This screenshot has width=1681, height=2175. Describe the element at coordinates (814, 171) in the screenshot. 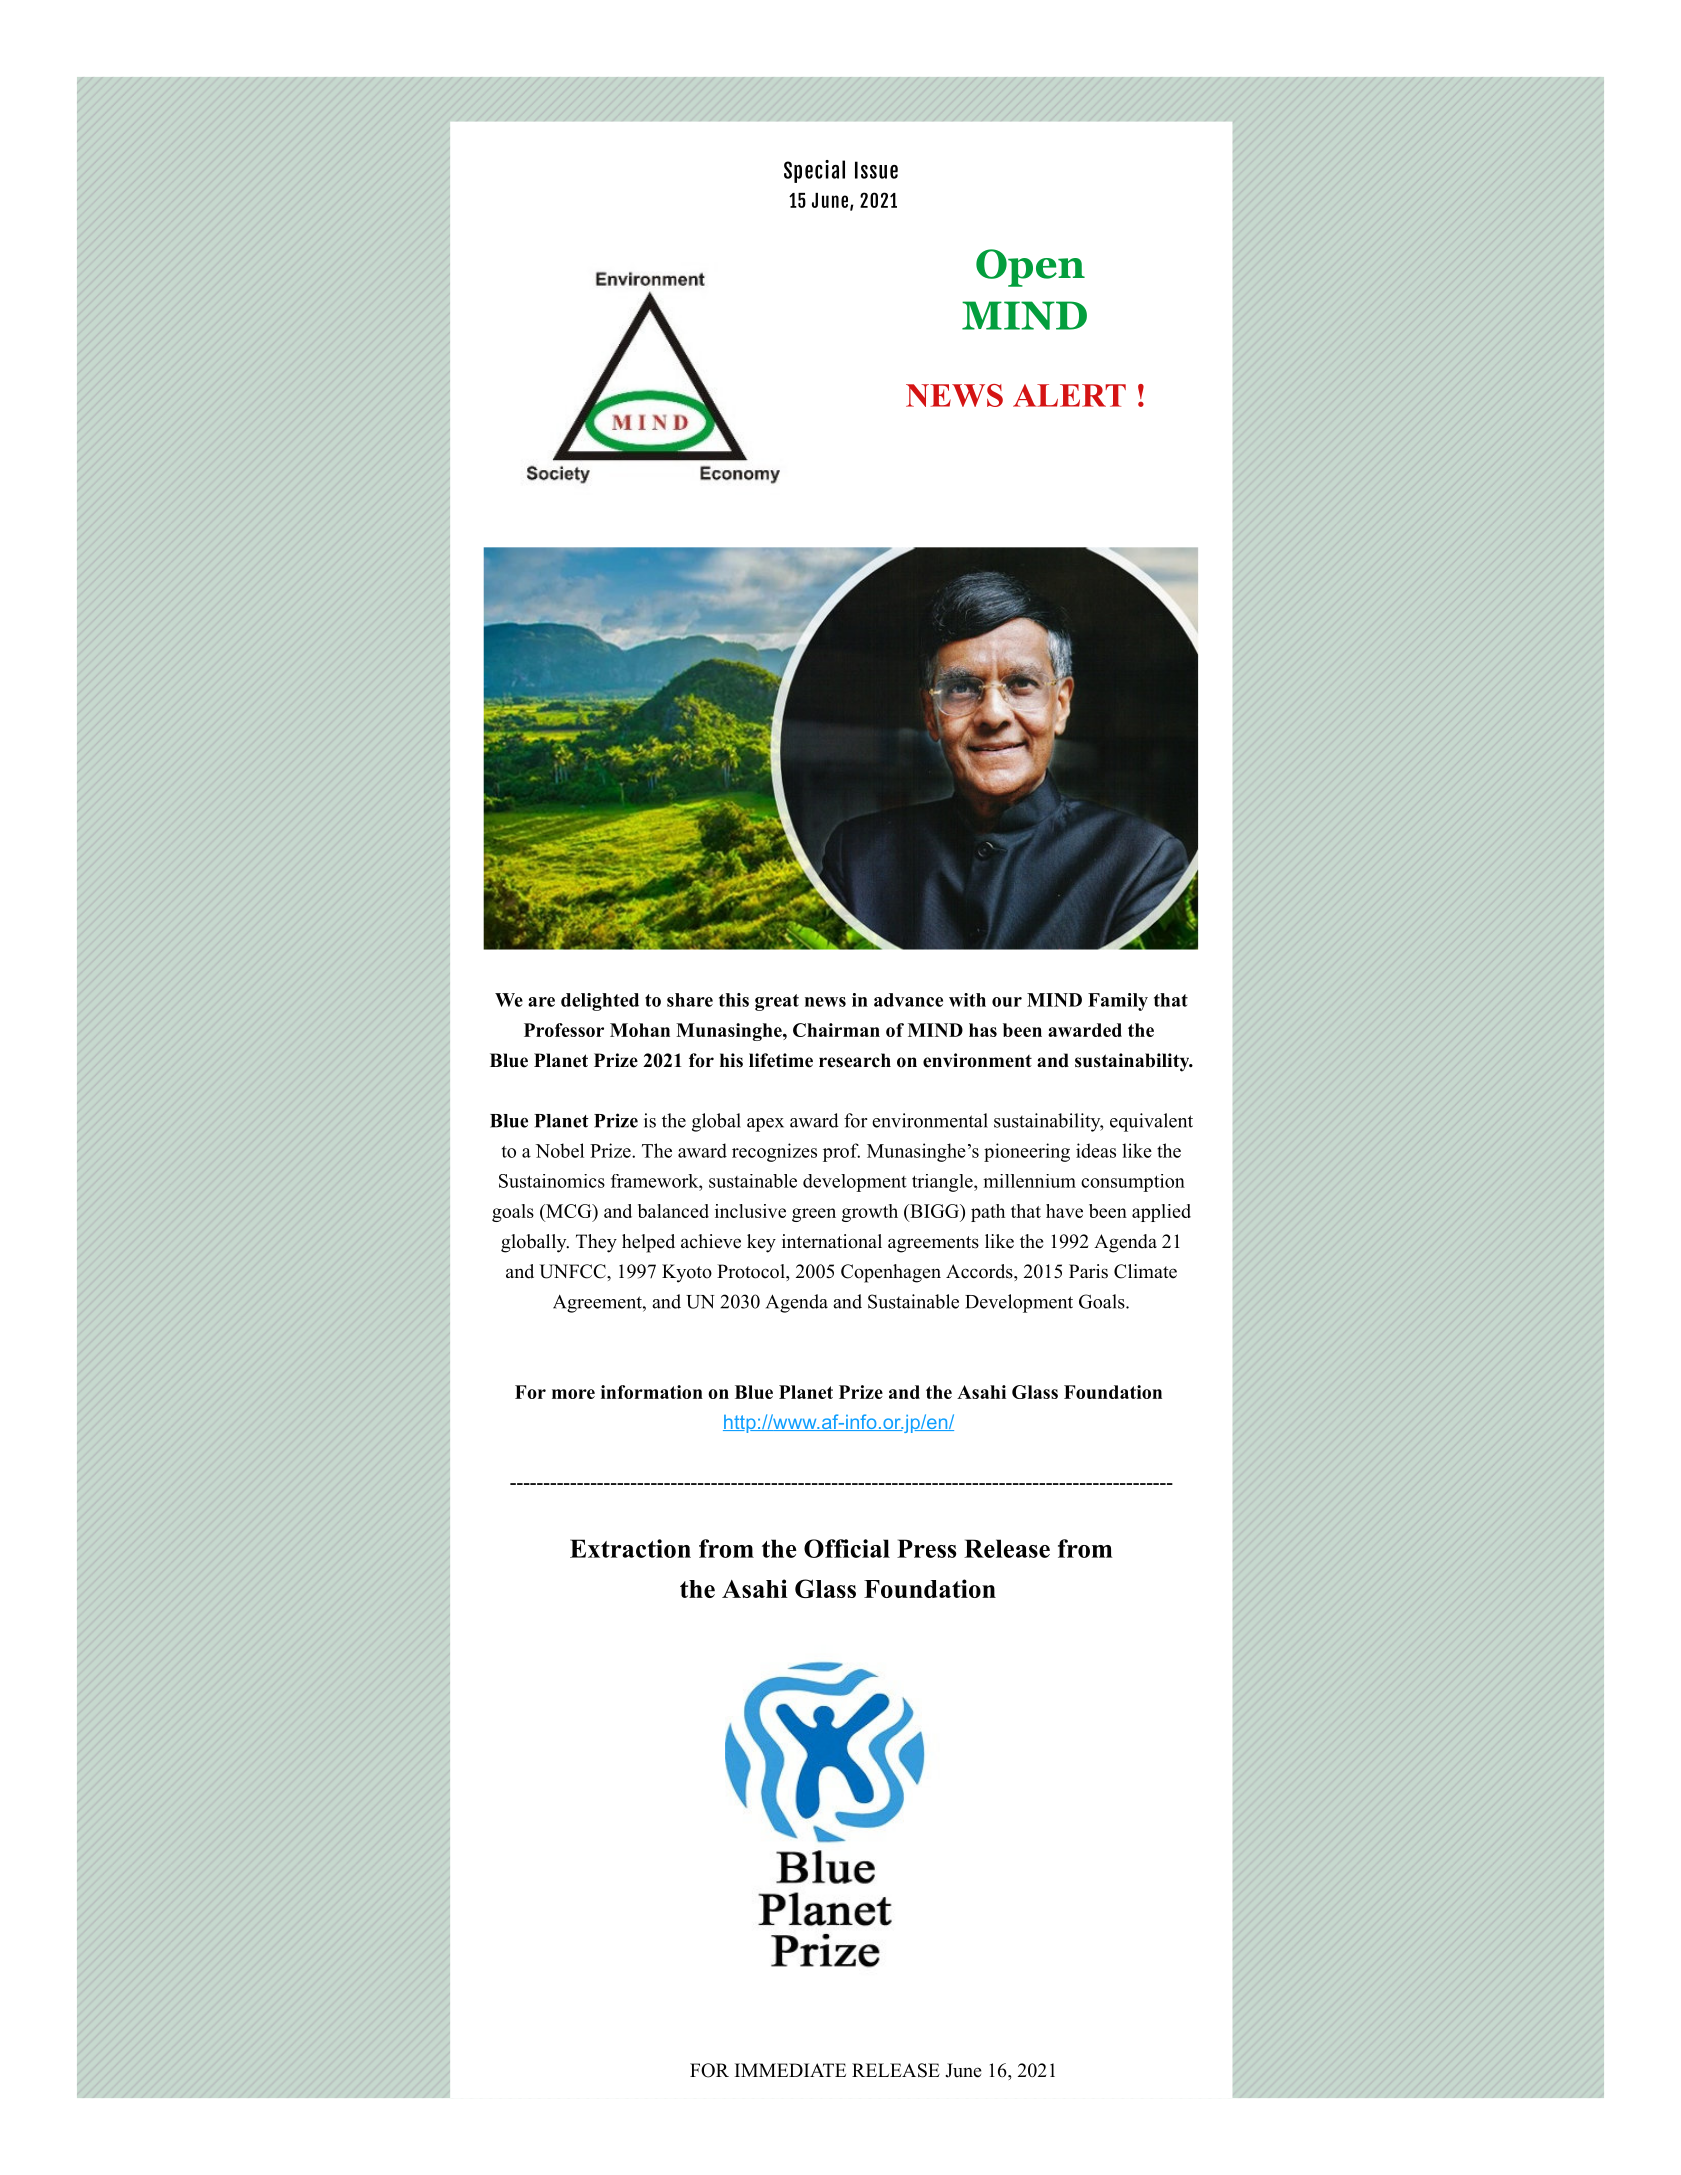

I see `Special` at that location.
